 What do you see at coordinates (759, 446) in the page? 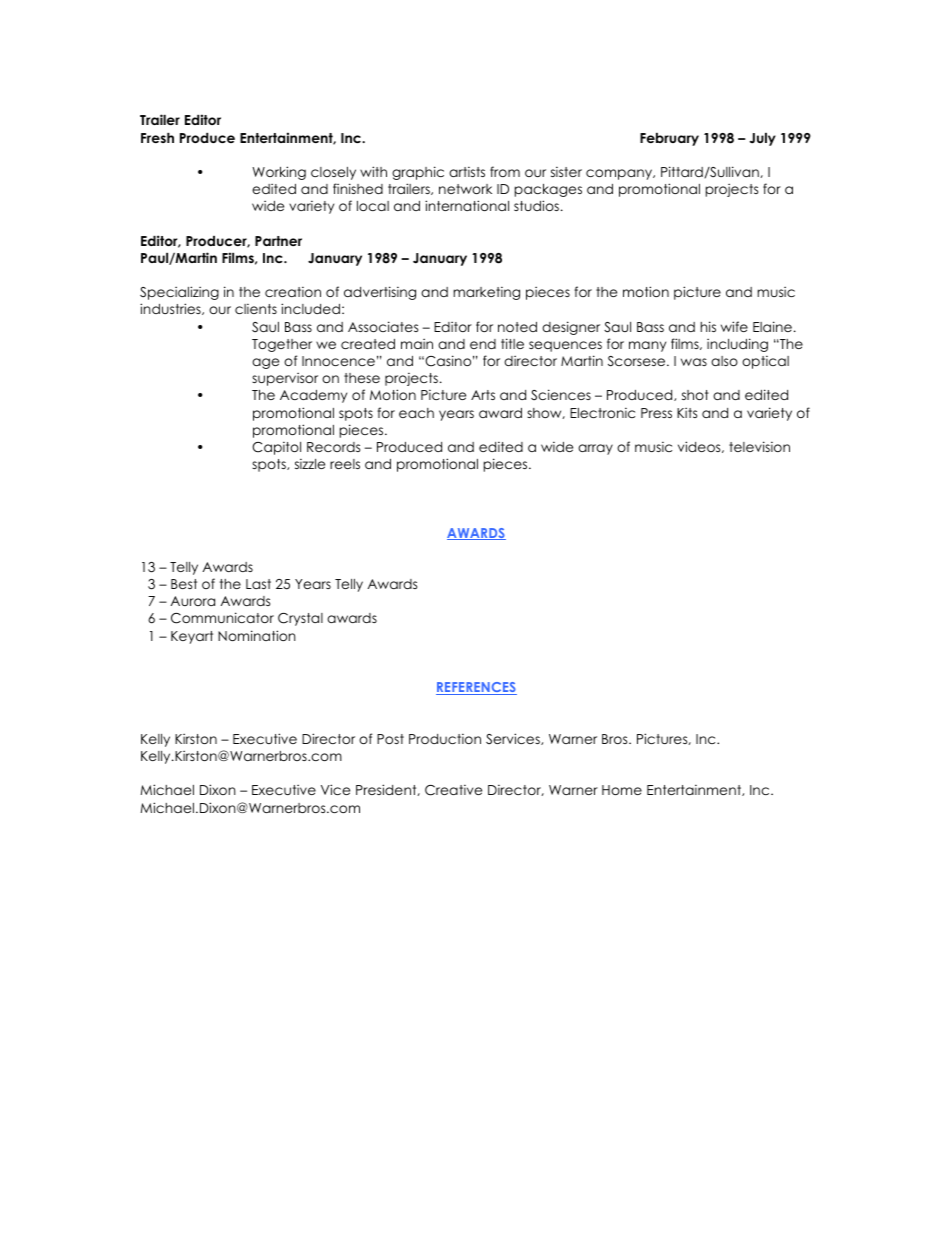
I see `television` at bounding box center [759, 446].
